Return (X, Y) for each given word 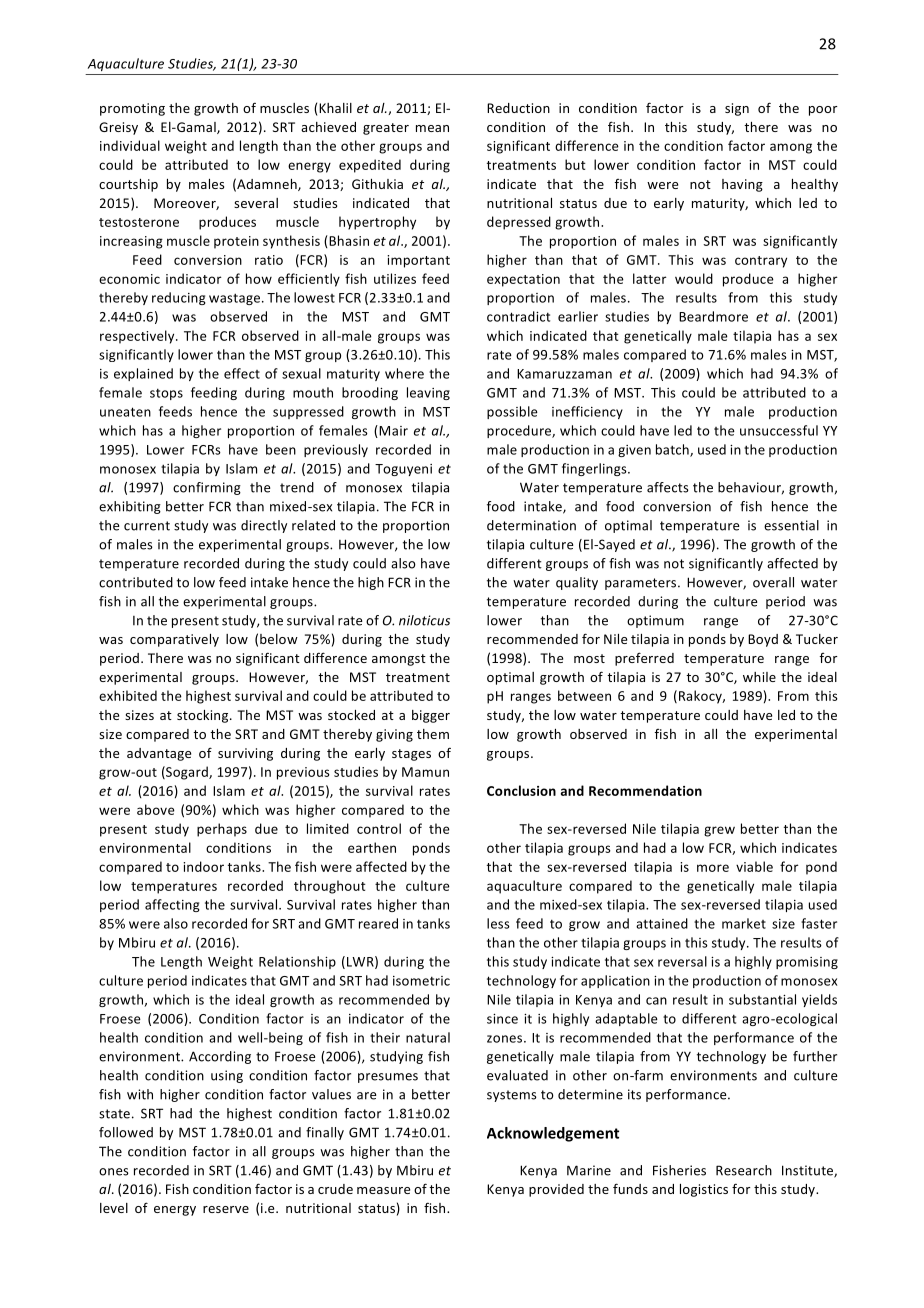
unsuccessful (779, 430)
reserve (226, 1209)
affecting (172, 905)
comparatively (174, 640)
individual (130, 145)
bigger (431, 716)
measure (383, 1190)
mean (432, 128)
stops (166, 394)
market (744, 923)
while (759, 677)
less (498, 923)
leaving (428, 393)
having (742, 185)
